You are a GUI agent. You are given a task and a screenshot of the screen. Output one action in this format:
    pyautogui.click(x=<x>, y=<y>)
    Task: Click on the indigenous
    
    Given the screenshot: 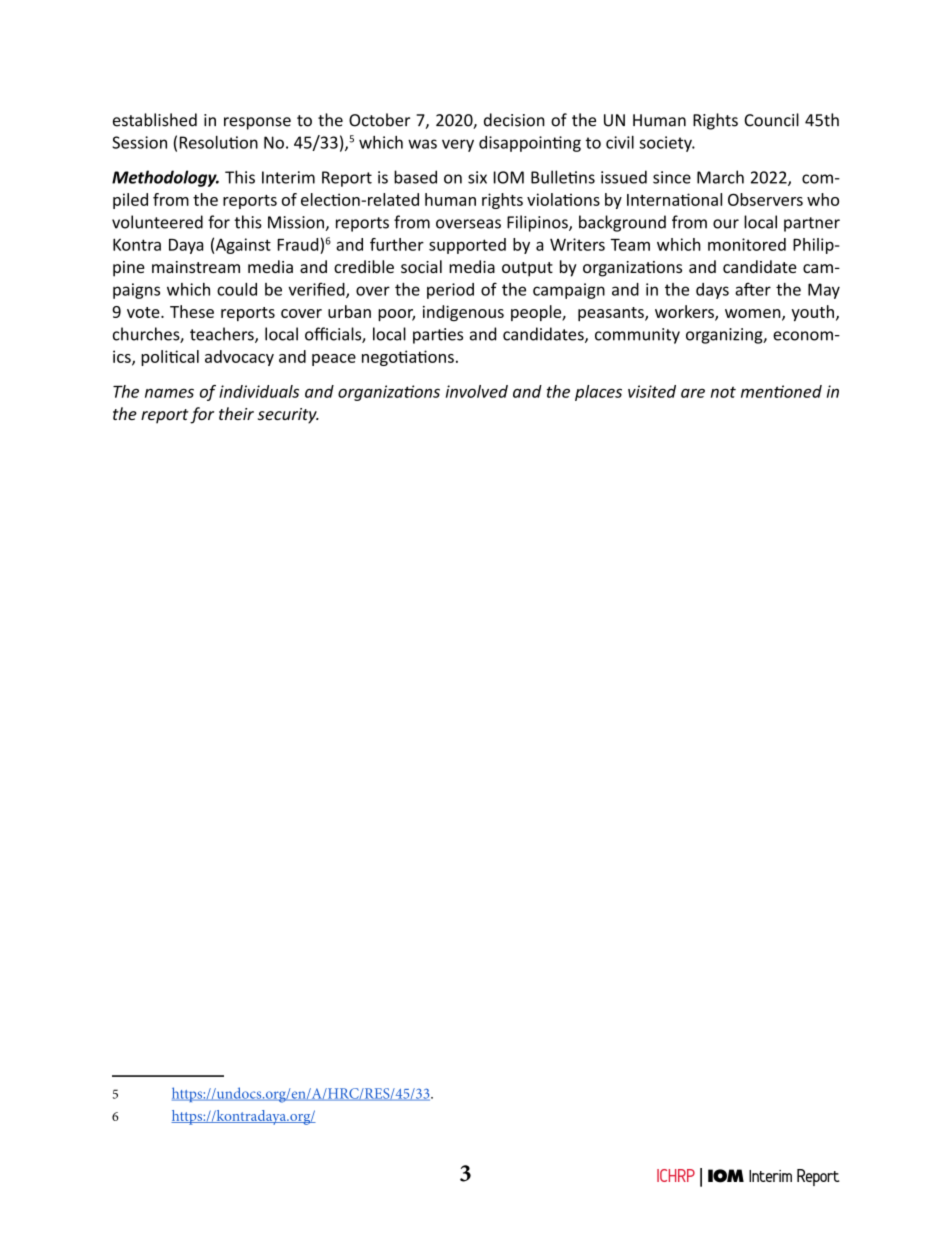 What is the action you would take?
    pyautogui.click(x=463, y=313)
